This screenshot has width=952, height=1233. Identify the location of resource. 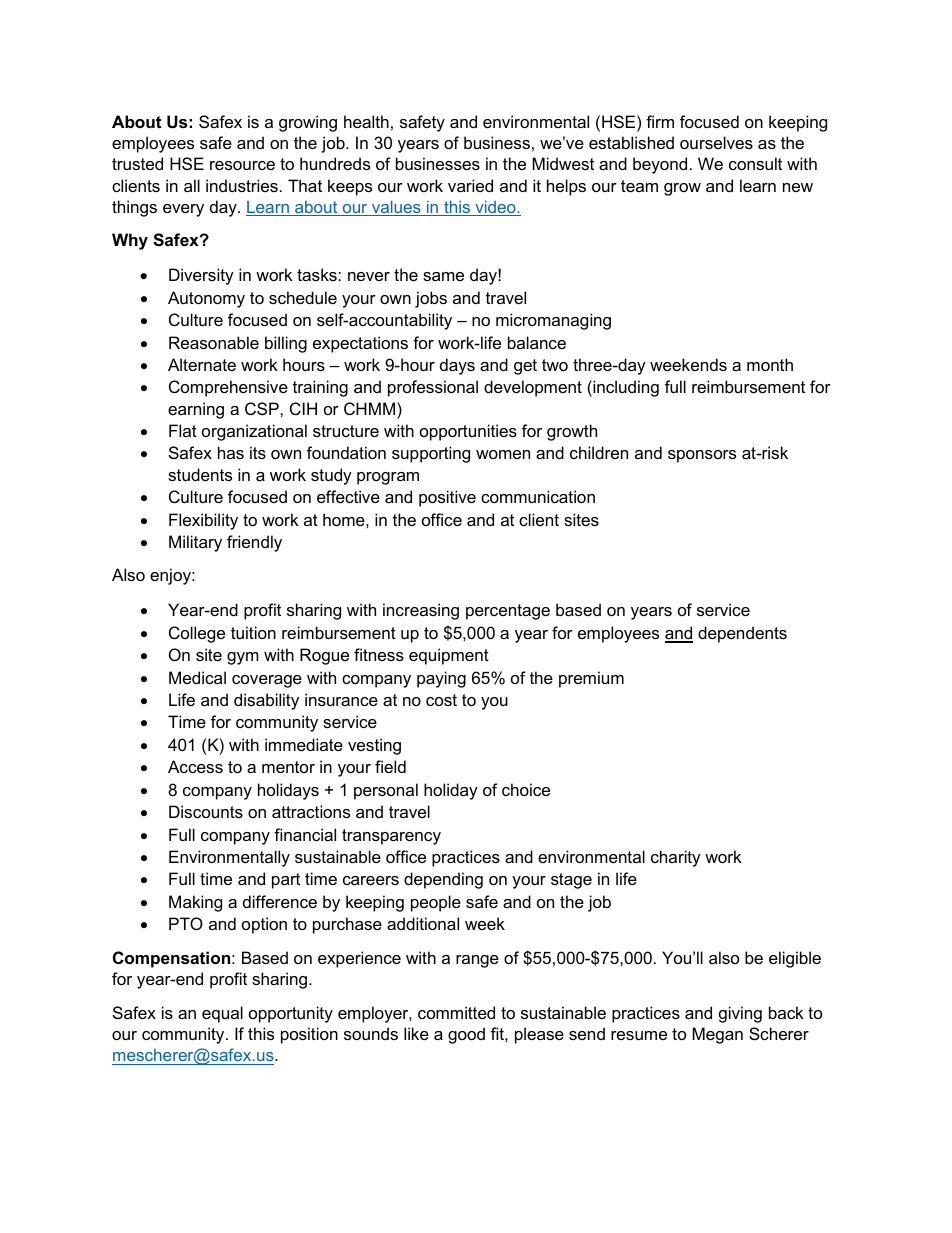
(242, 165).
